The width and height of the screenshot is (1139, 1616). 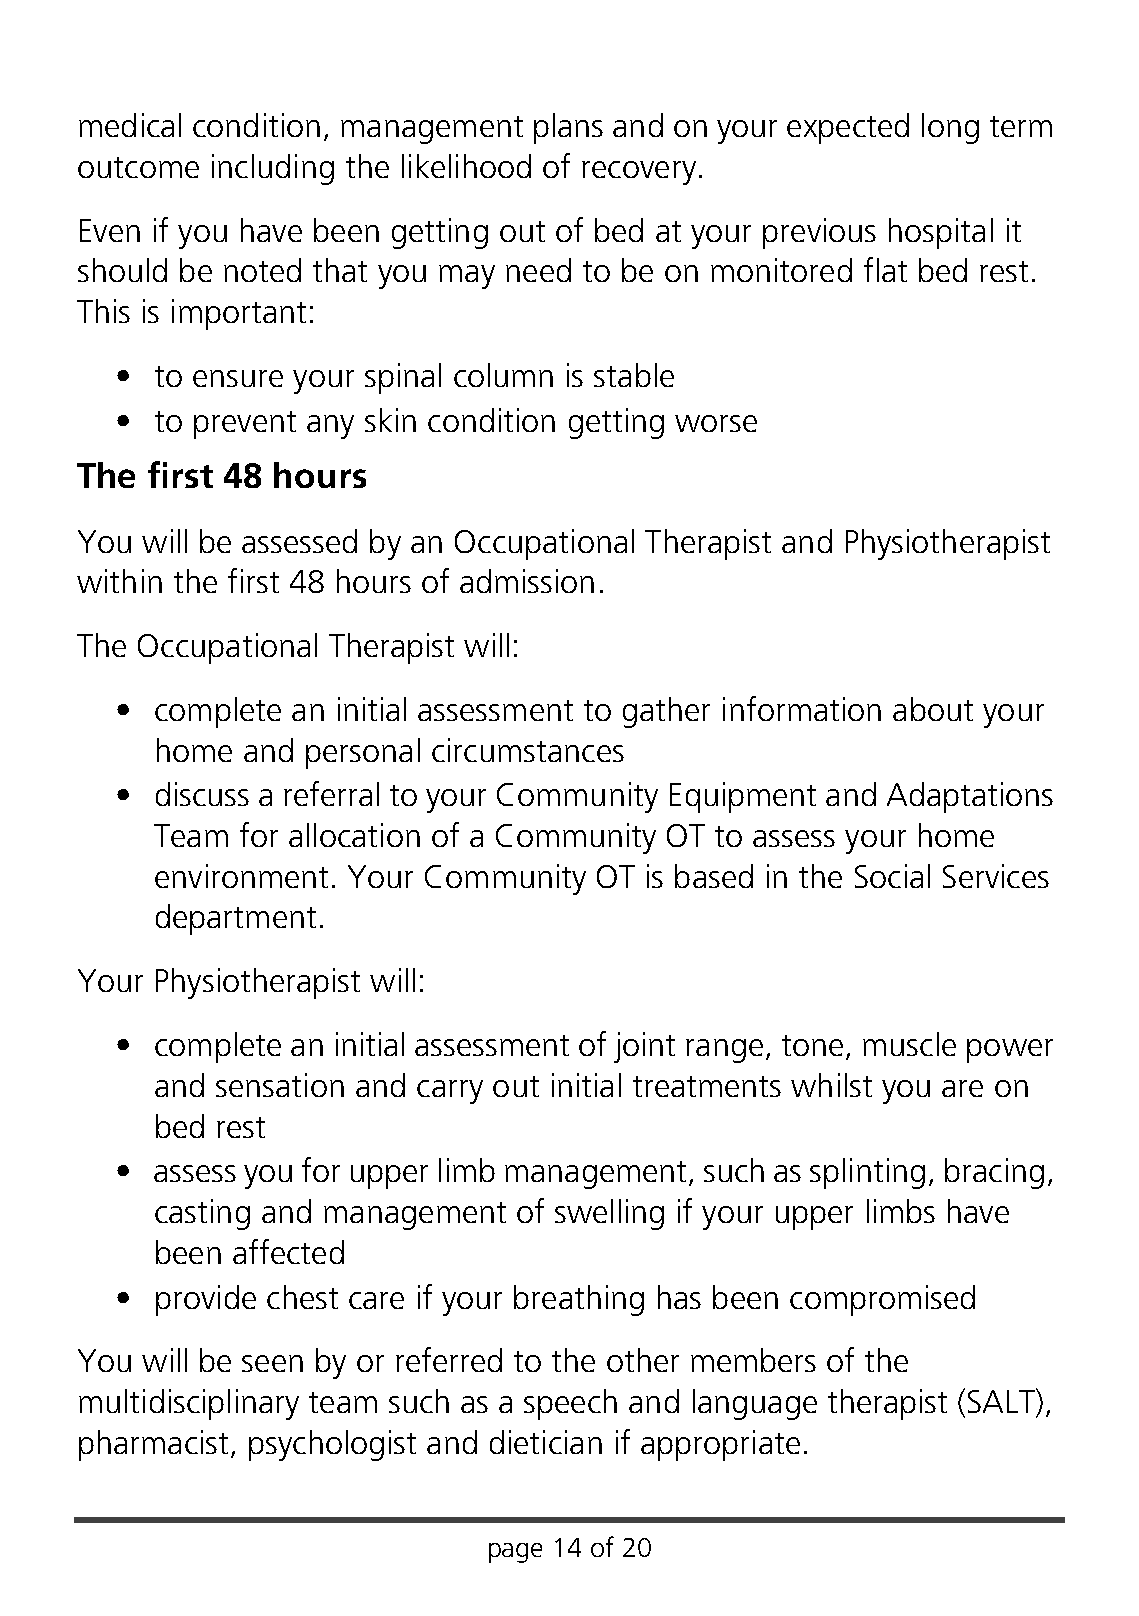 What do you see at coordinates (153, 1445) in the screenshot?
I see `pharmacist` at bounding box center [153, 1445].
